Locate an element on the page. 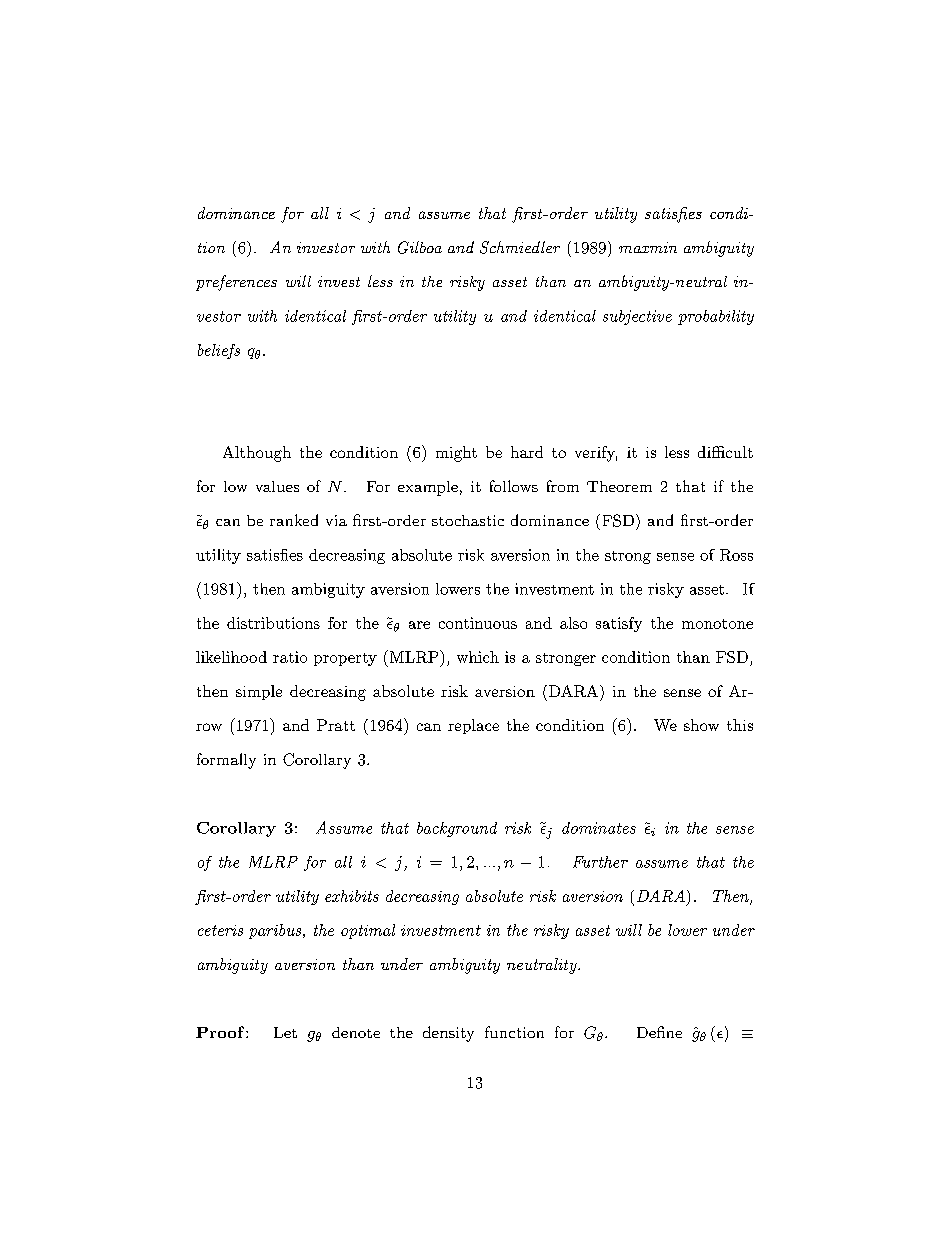  Let is located at coordinates (285, 1032).
